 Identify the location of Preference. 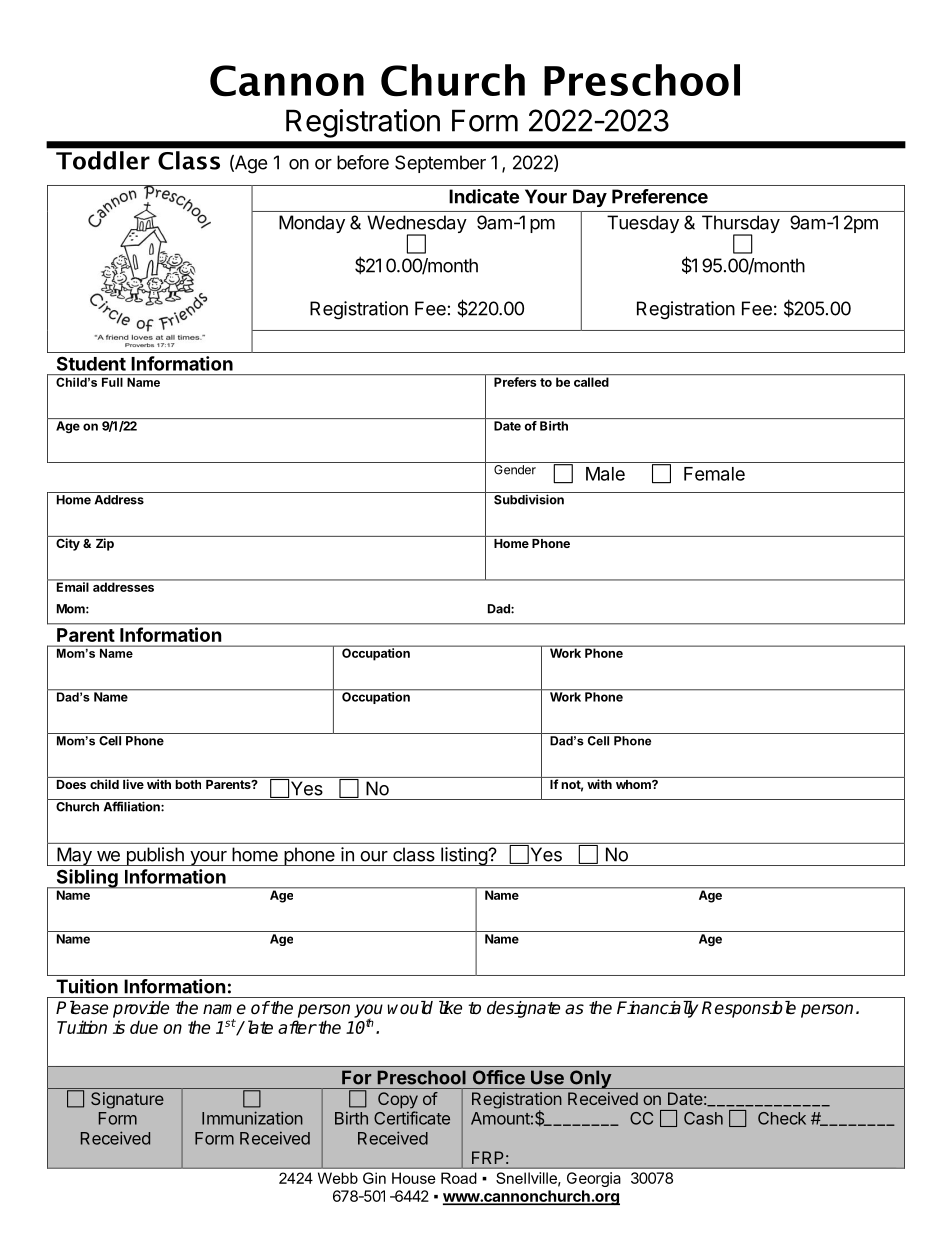
(660, 196).
